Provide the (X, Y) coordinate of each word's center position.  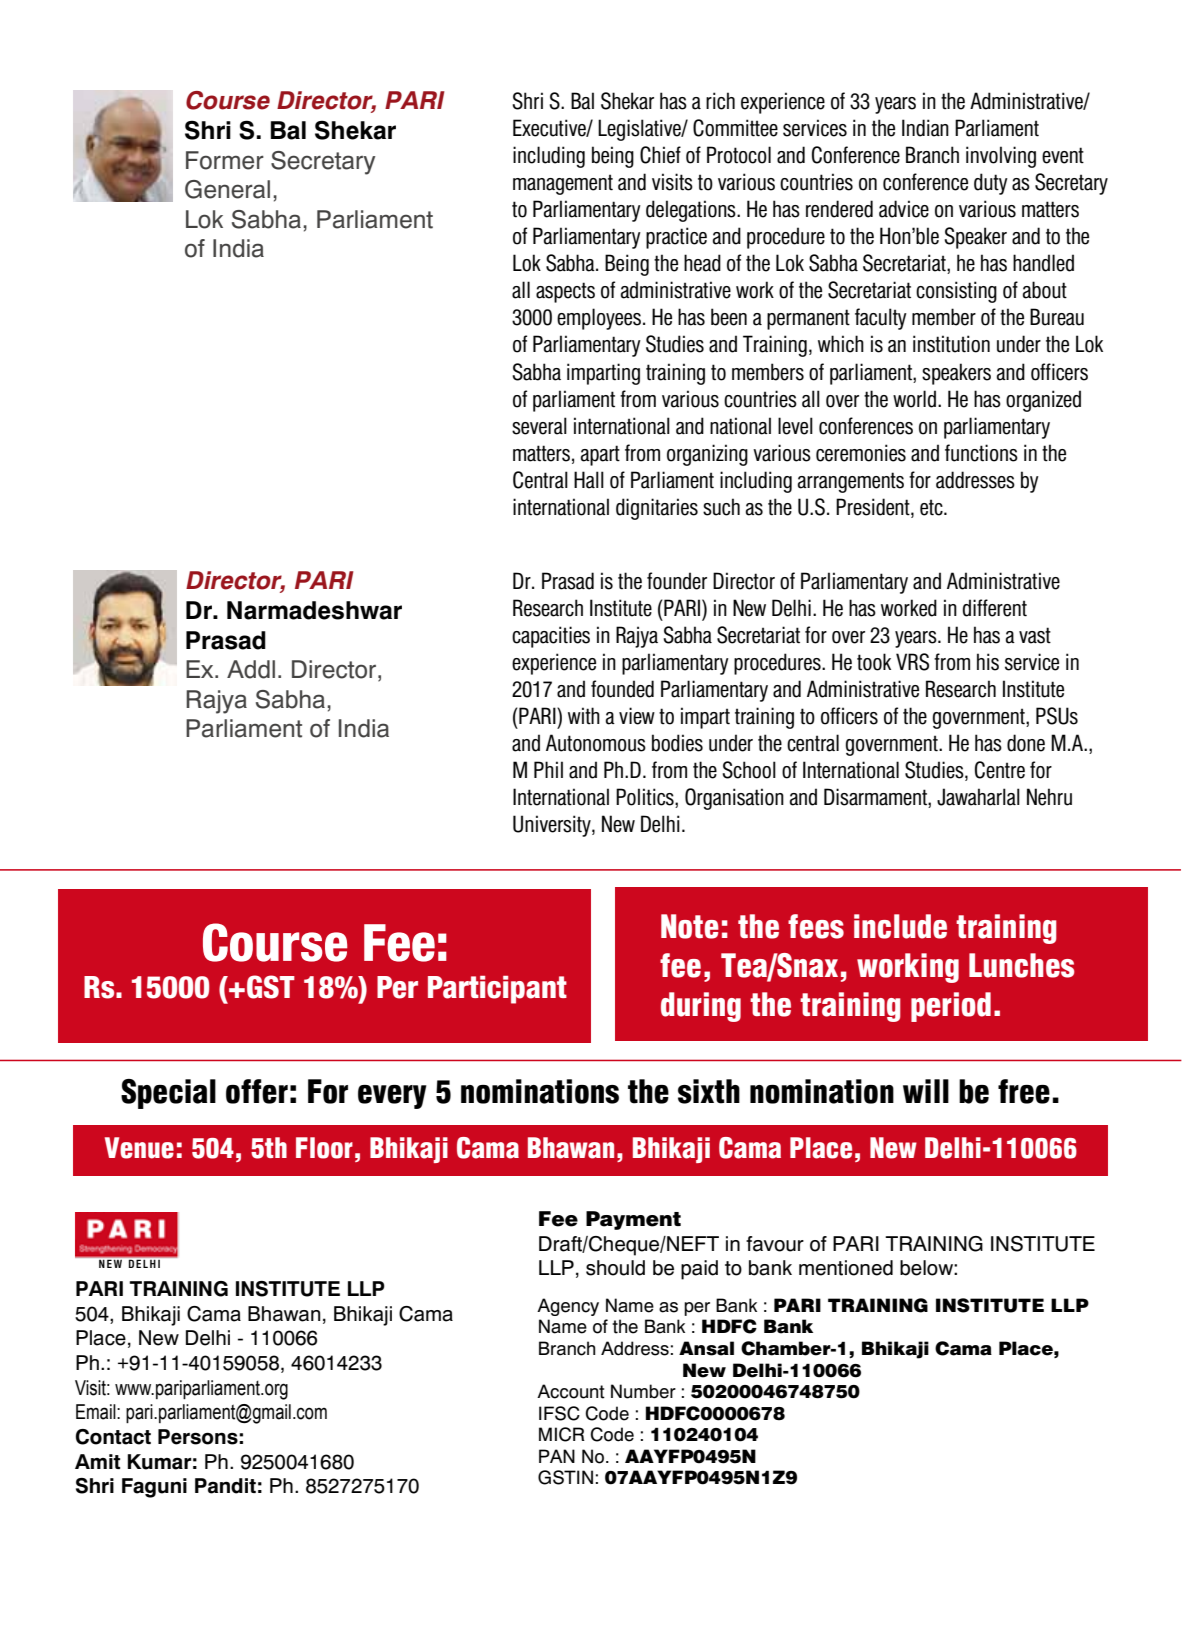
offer (257, 1091)
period (951, 1007)
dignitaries (657, 509)
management (563, 184)
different (995, 608)
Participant (497, 990)
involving (1001, 157)
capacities (551, 637)
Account (571, 1391)
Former (225, 160)
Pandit (225, 1486)
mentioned (846, 1268)
